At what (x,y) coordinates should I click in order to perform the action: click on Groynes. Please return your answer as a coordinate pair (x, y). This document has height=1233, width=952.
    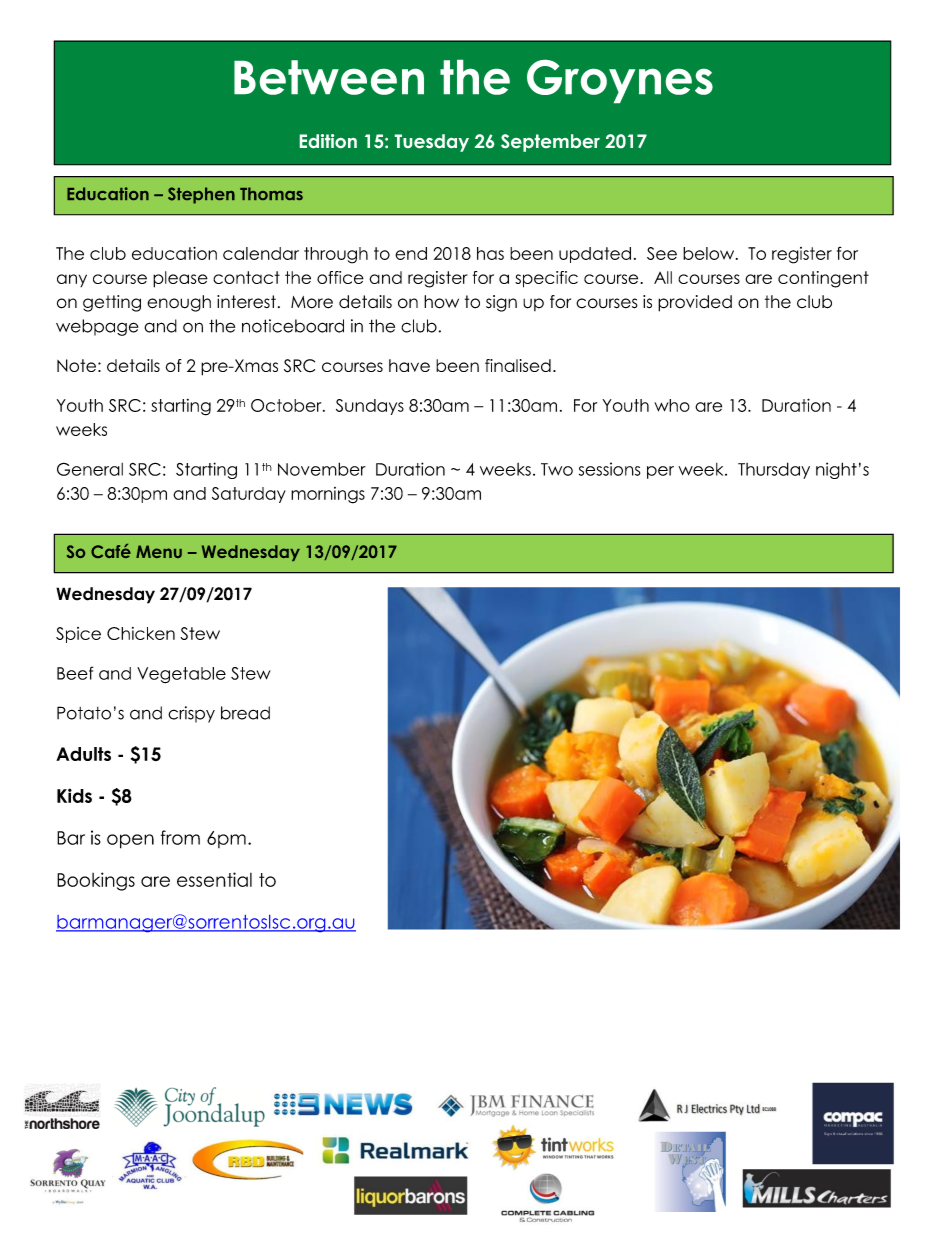
    Looking at the image, I should click on (620, 81).
